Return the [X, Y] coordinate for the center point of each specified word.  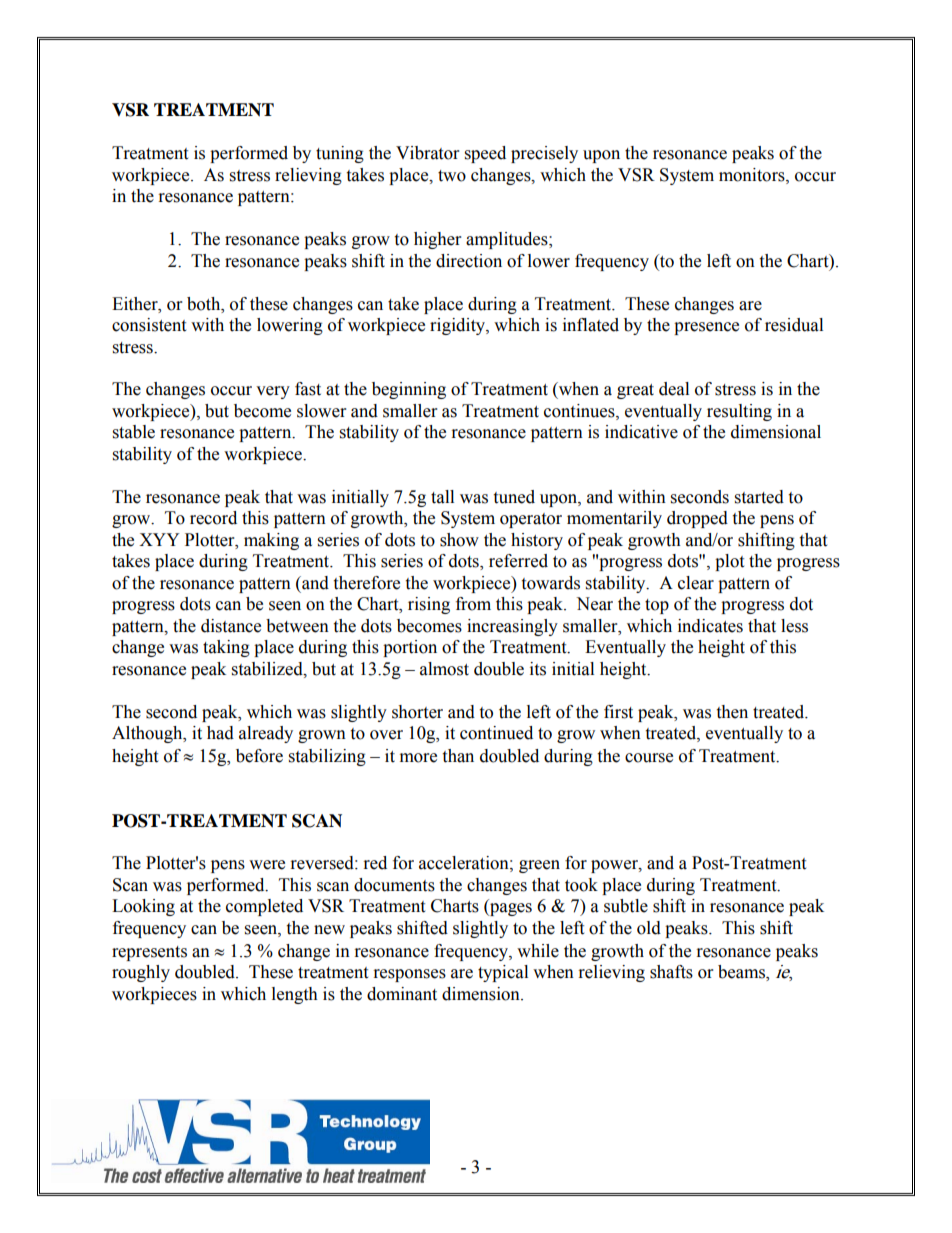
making [271, 541]
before [259, 756]
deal [674, 389]
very [273, 392]
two [452, 176]
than [458, 756]
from [473, 604]
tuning [340, 154]
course [649, 758]
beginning [409, 390]
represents [149, 953]
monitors [753, 175]
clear [696, 583]
